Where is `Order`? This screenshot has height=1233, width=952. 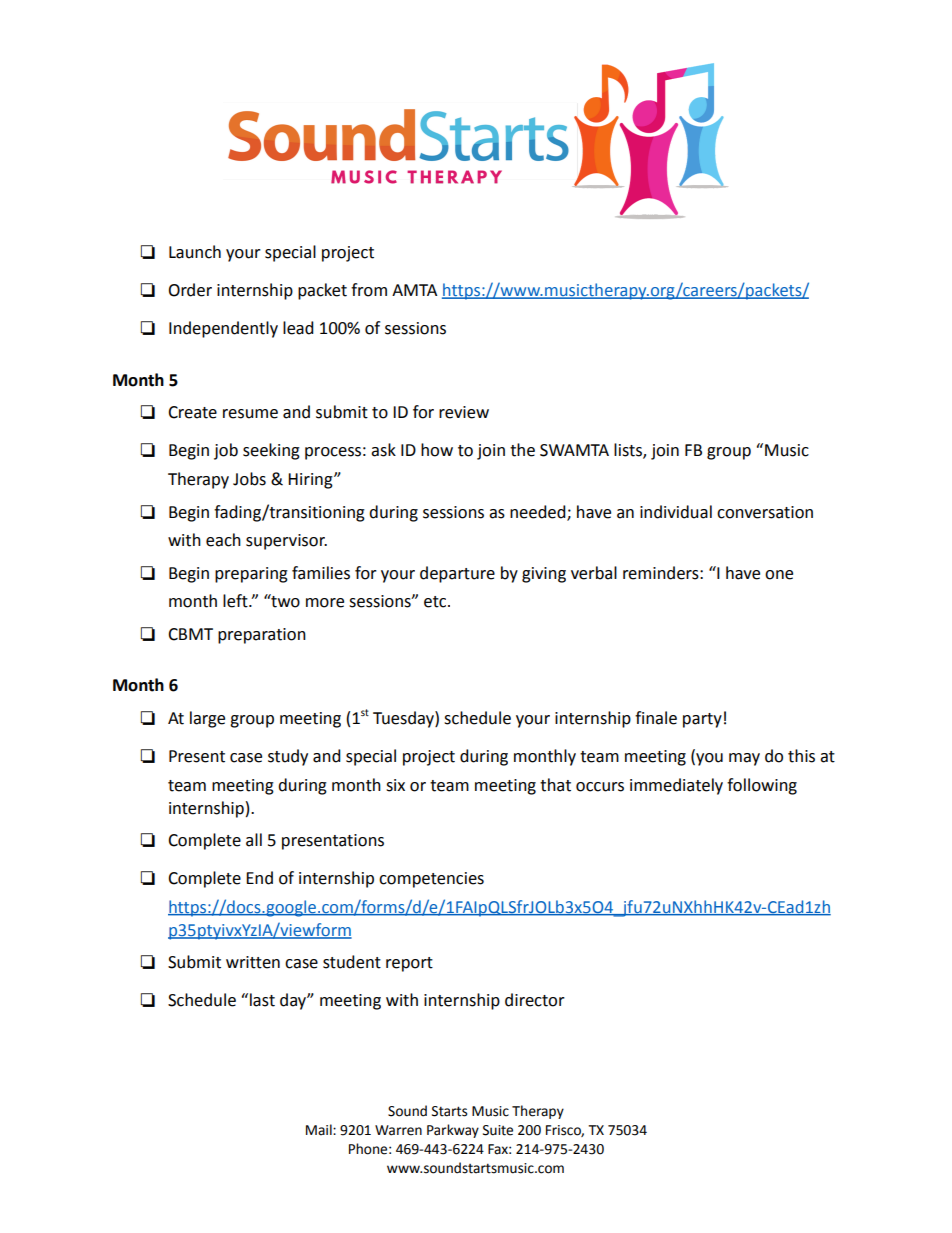
Order is located at coordinates (190, 290).
